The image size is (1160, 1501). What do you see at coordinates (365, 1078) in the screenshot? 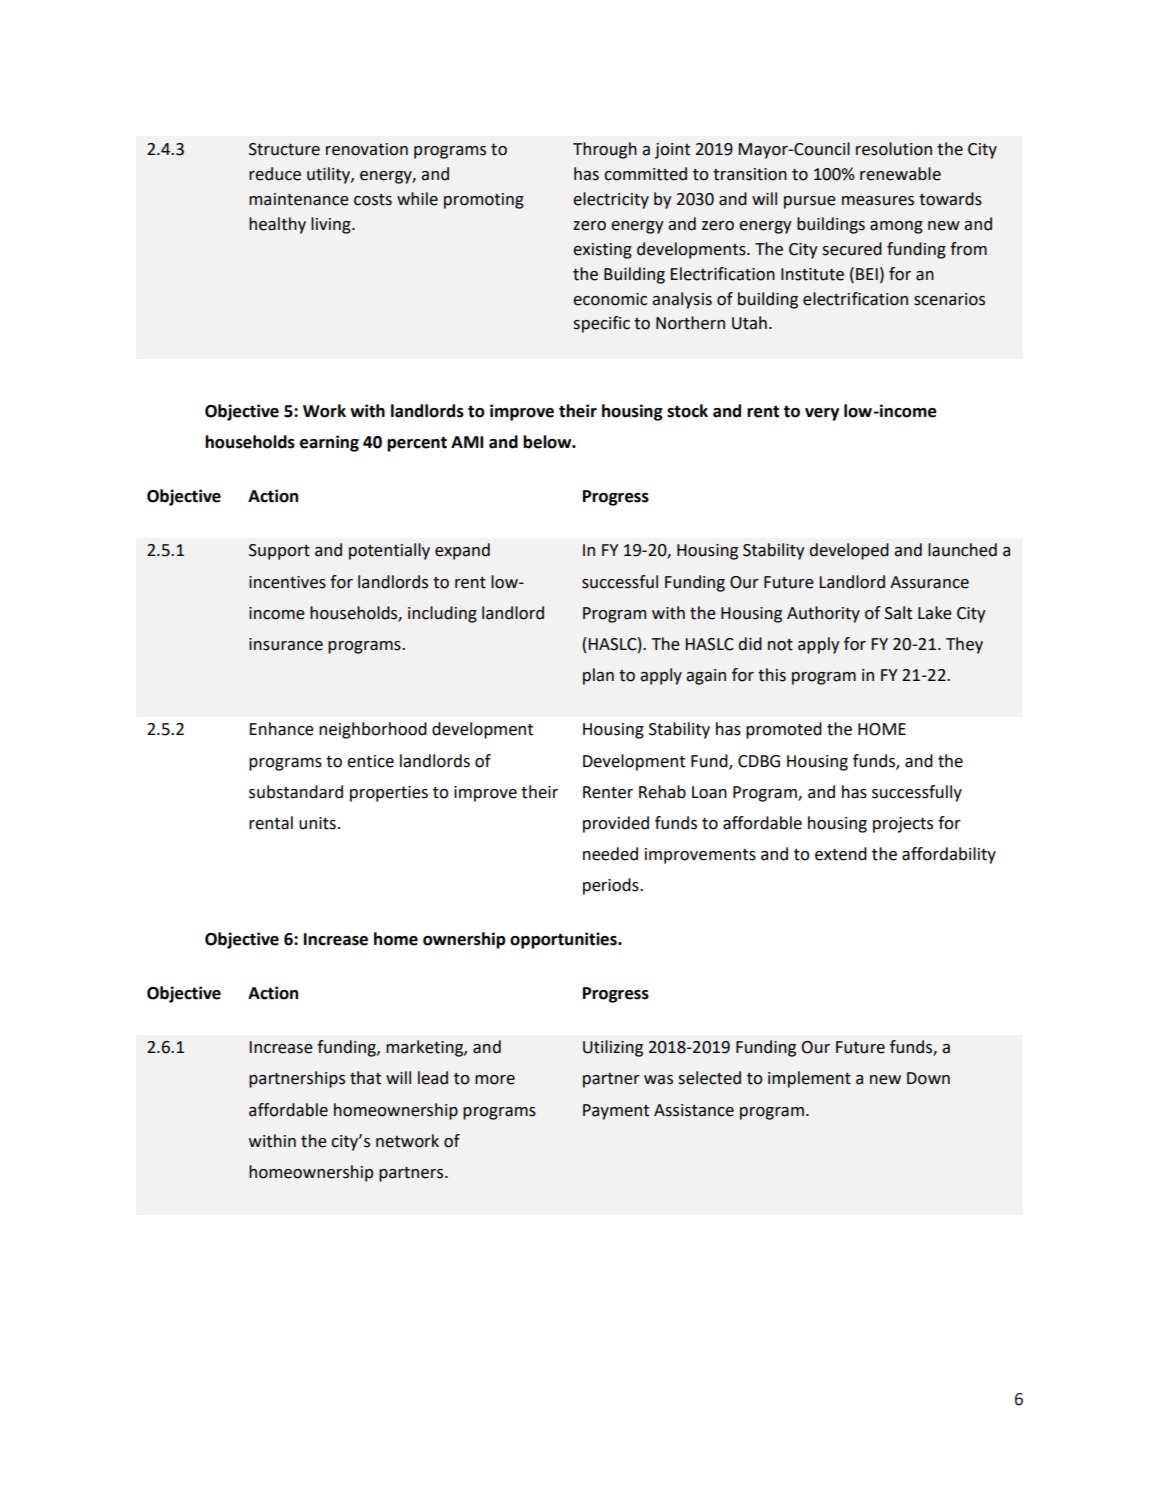
I see `that` at bounding box center [365, 1078].
